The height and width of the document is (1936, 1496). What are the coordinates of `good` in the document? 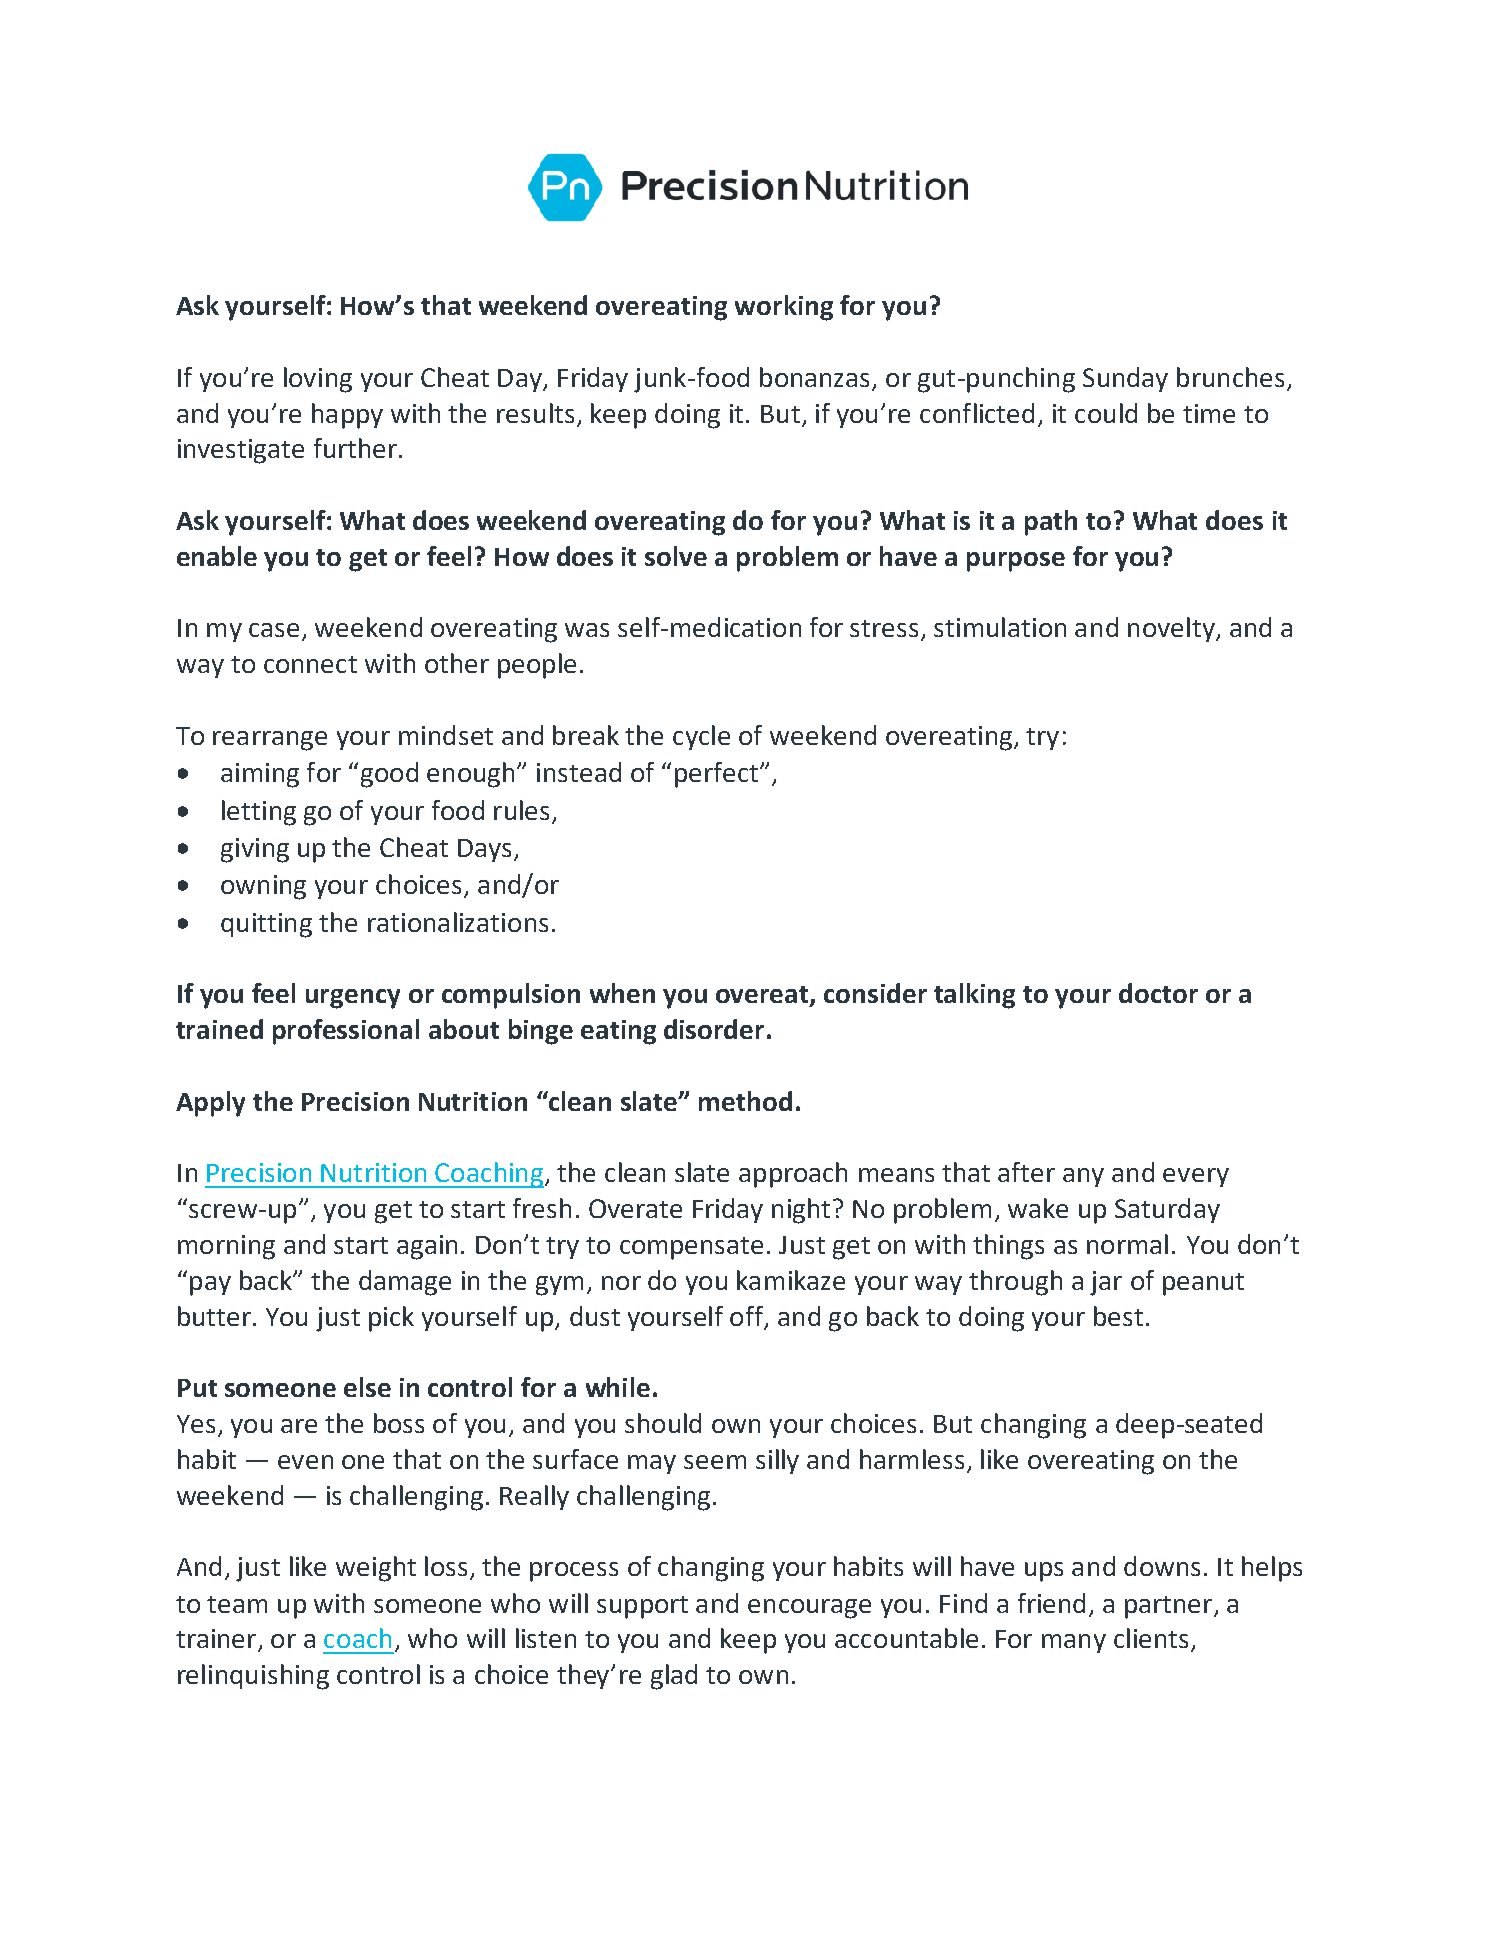 It's located at (389, 775).
